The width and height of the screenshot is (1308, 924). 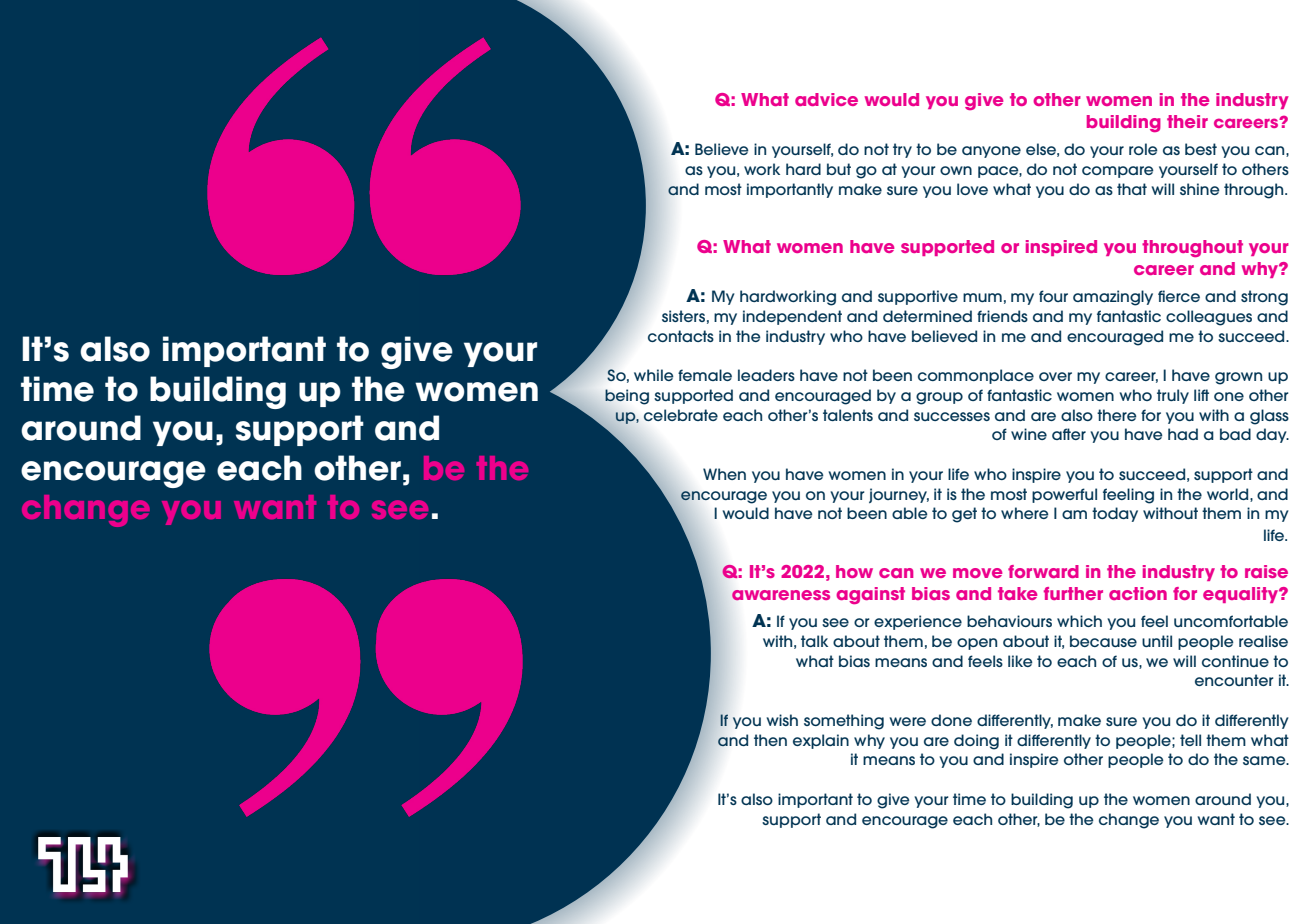 What do you see at coordinates (1187, 121) in the screenshot?
I see `their` at bounding box center [1187, 121].
